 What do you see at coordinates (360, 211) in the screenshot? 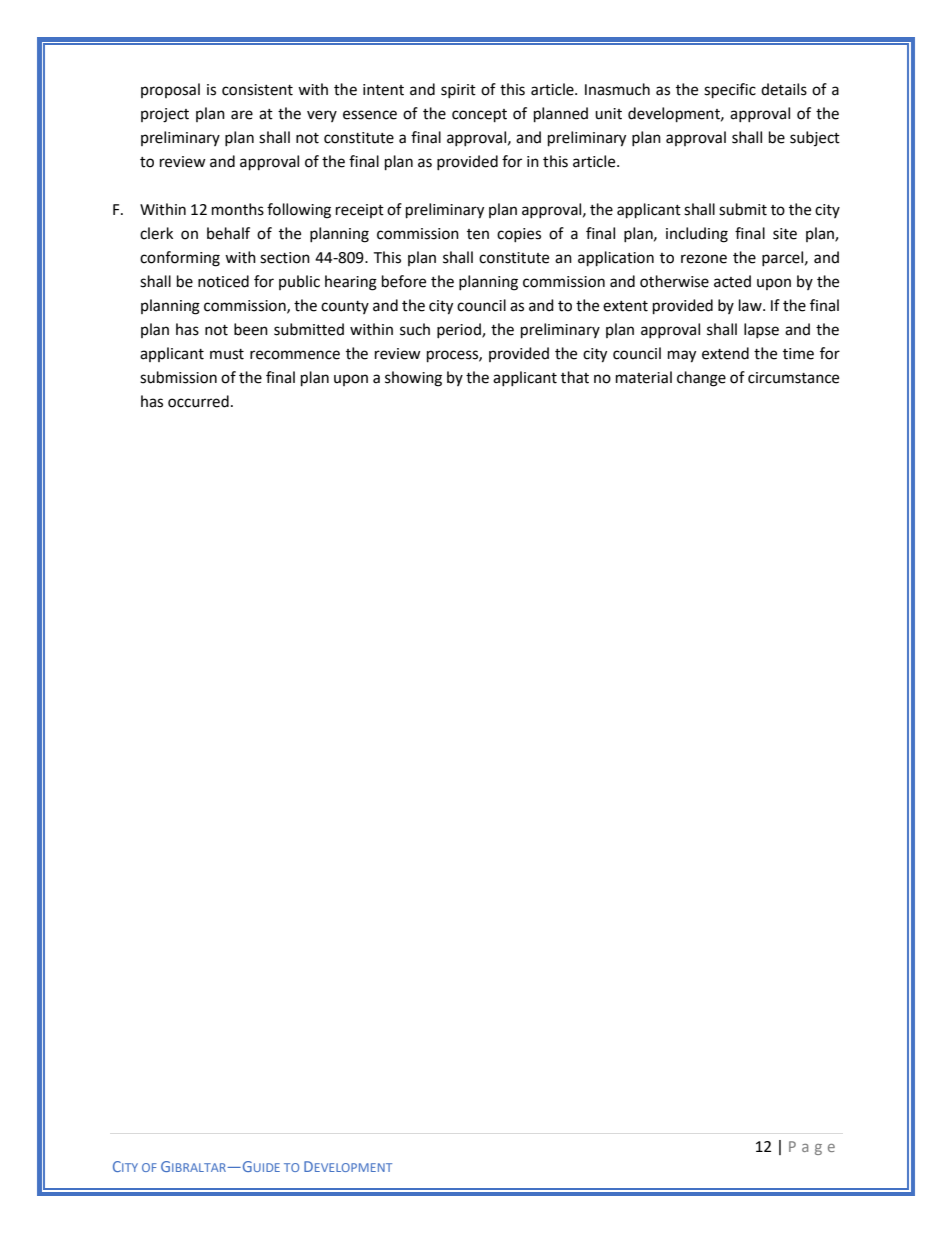
I see `receipt` at bounding box center [360, 211].
